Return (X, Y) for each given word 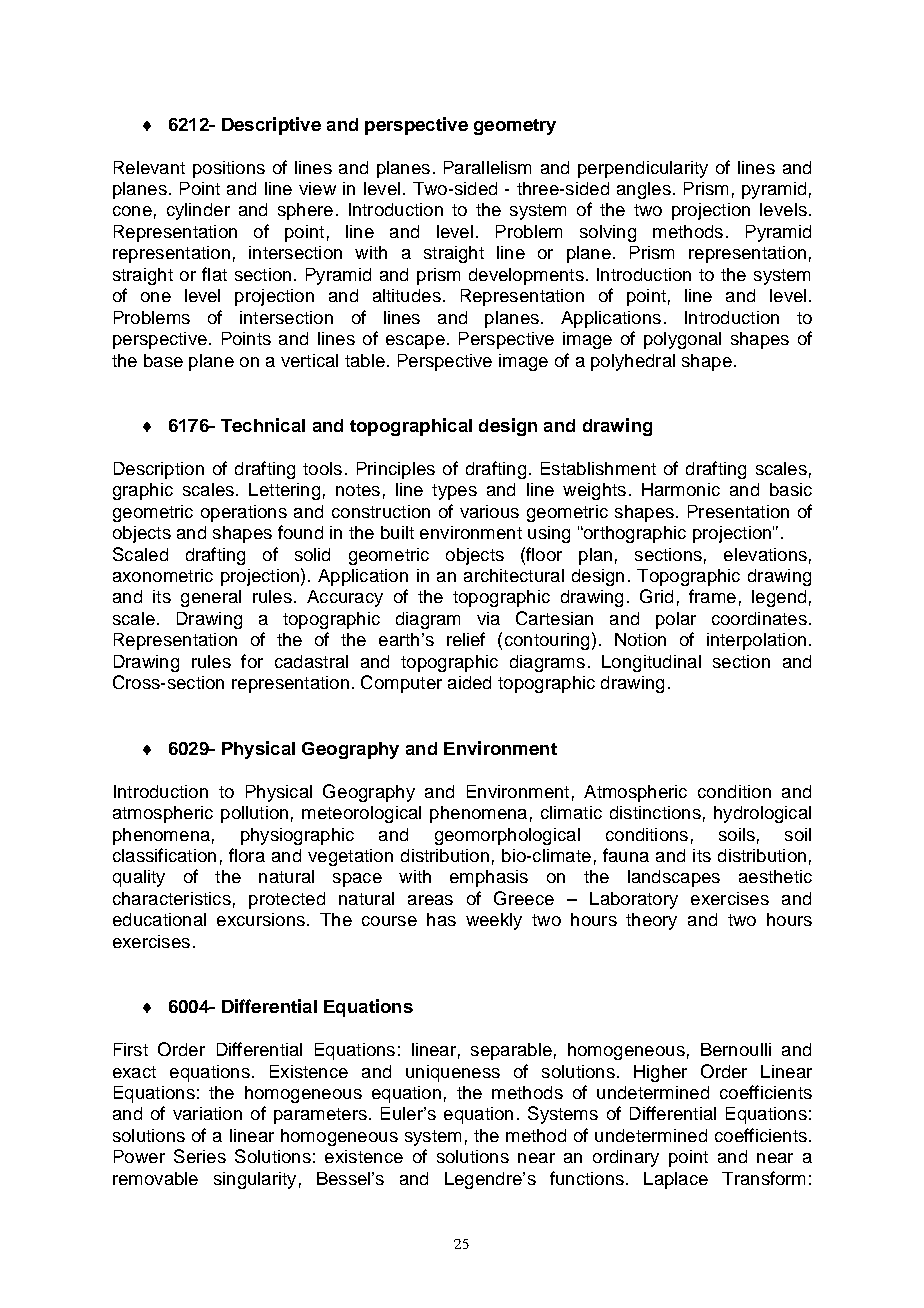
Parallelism (487, 167)
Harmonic (681, 489)
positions (229, 169)
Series (200, 1156)
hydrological (762, 814)
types (454, 492)
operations (244, 513)
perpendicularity (643, 169)
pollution (254, 814)
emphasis (489, 878)
